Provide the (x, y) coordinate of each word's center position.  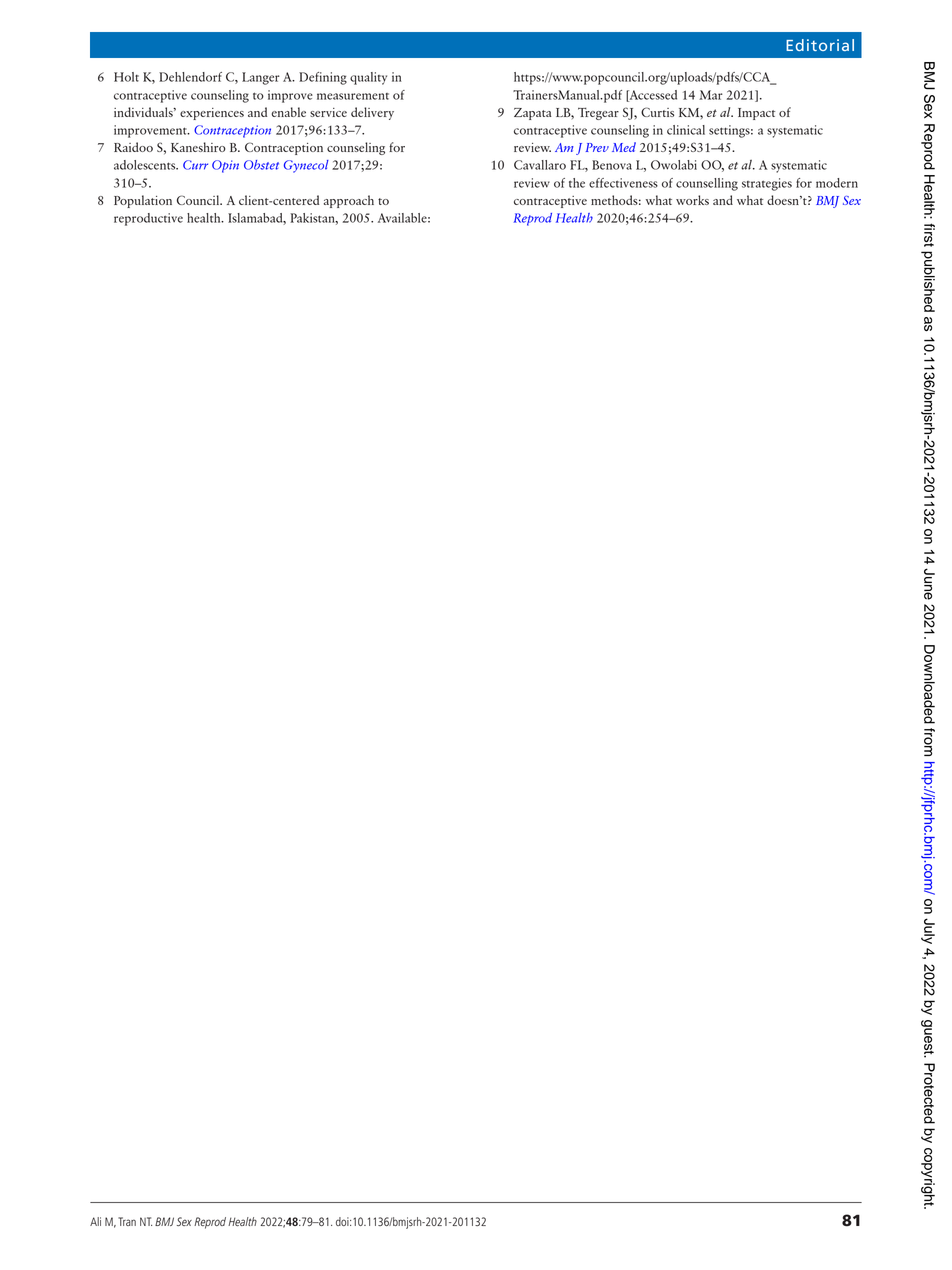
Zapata (533, 114)
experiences (212, 114)
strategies (767, 184)
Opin (225, 166)
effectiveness (623, 183)
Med (624, 147)
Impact (756, 114)
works (692, 200)
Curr (195, 165)
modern (837, 183)
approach (349, 201)
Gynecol (306, 166)
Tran (127, 1221)
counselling (707, 184)
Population (143, 201)
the (577, 183)
